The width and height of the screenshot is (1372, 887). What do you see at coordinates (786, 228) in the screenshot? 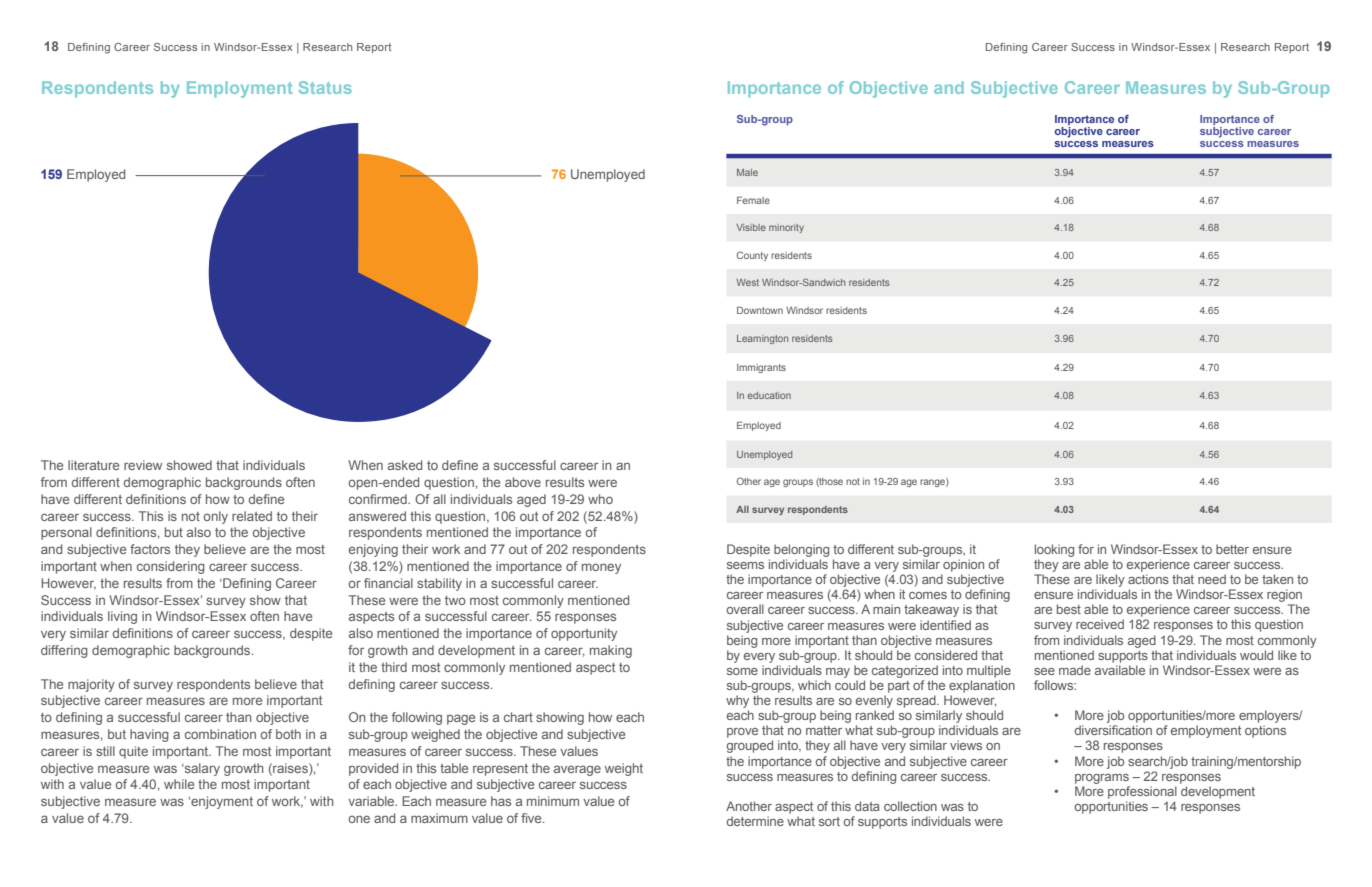
I see `minority` at bounding box center [786, 228].
